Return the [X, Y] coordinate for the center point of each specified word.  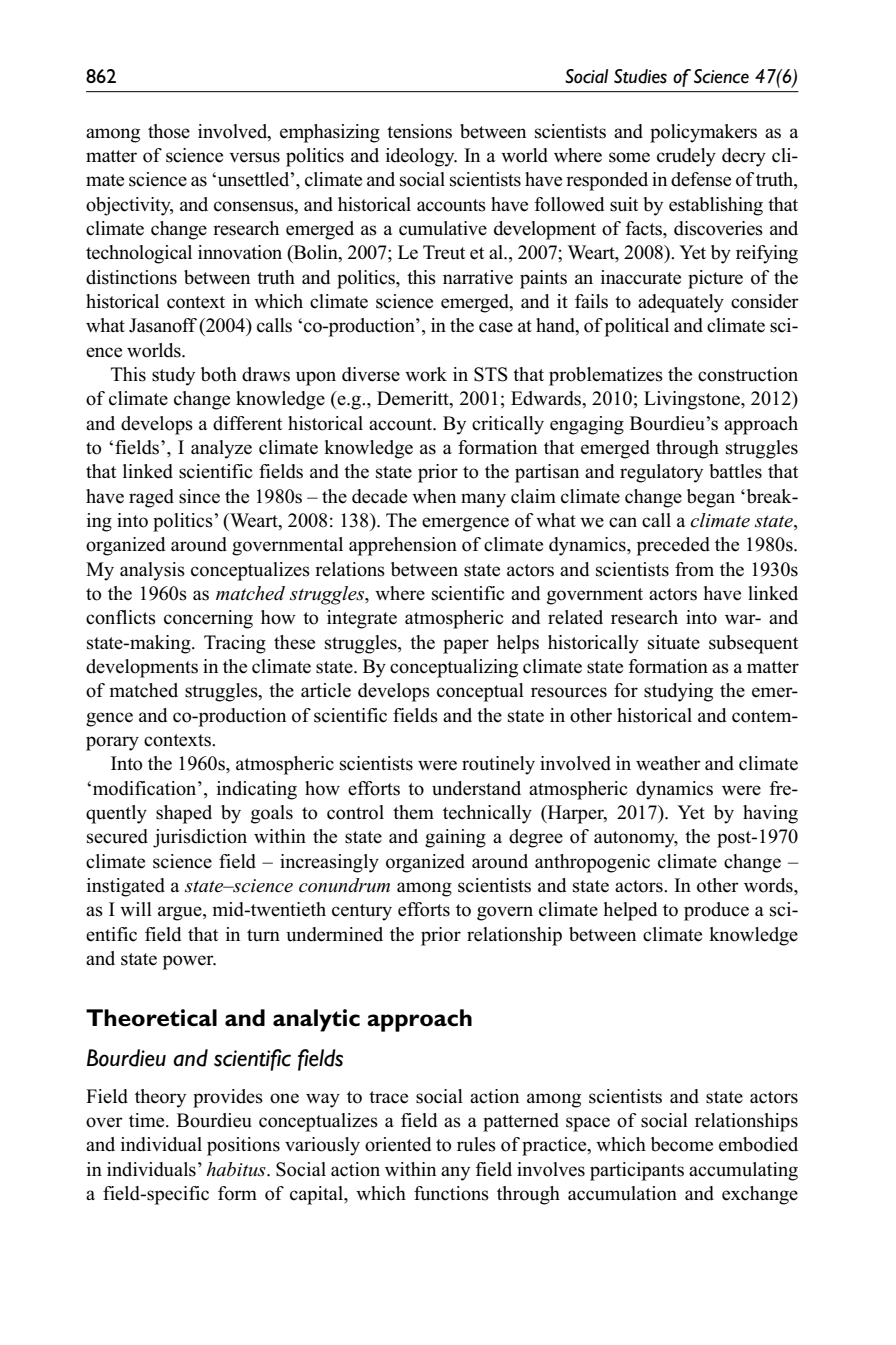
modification [146, 788]
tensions [419, 131]
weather [668, 763]
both [219, 374]
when [434, 496]
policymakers [703, 133]
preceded [673, 546]
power [189, 962]
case [496, 327]
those [169, 131]
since [199, 496]
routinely [498, 765]
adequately [681, 303]
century [362, 912]
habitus [237, 1169]
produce [716, 911]
